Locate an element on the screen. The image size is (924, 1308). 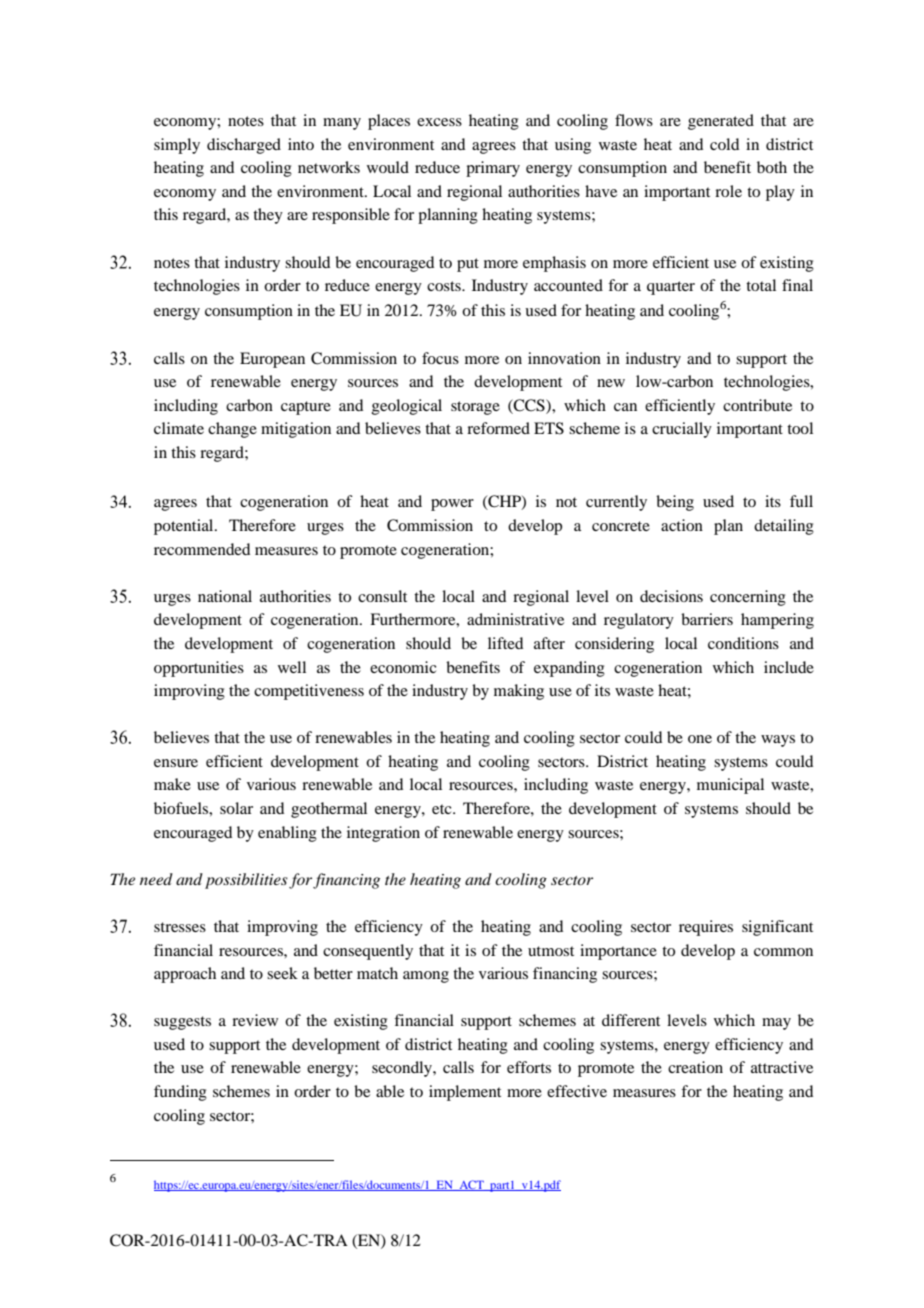
review is located at coordinates (255, 1020).
